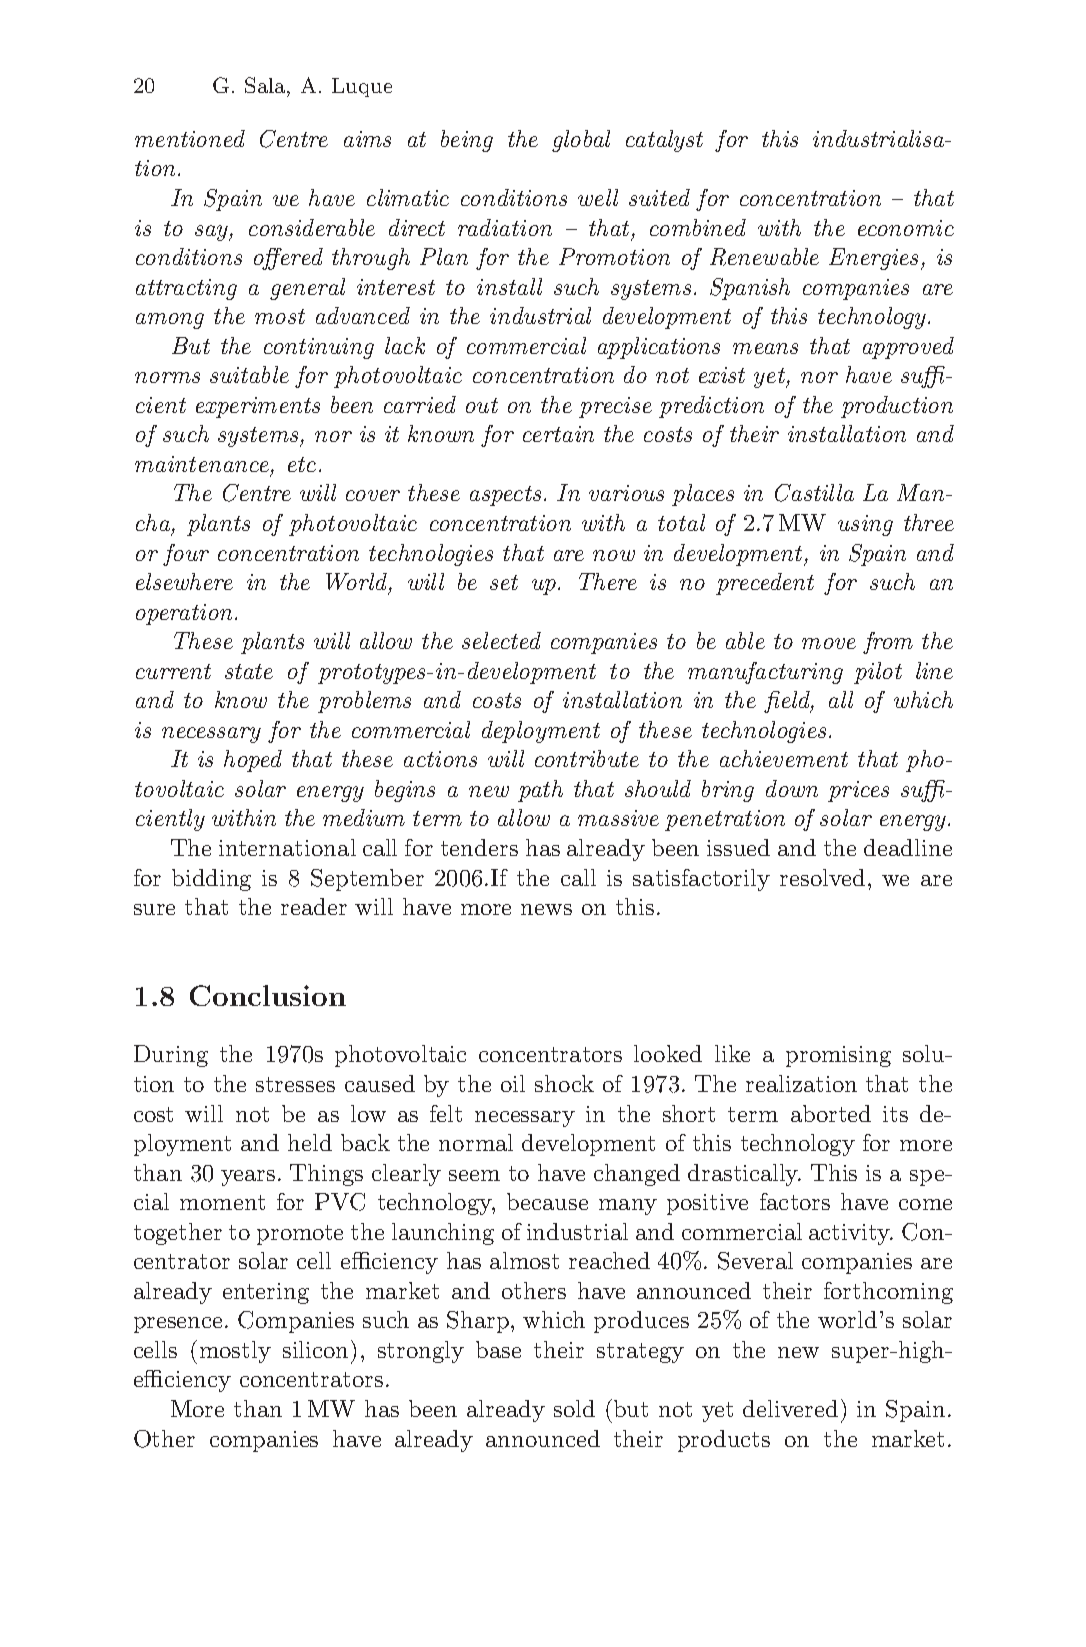  Describe the element at coordinates (253, 761) in the document. I see `hoped` at that location.
